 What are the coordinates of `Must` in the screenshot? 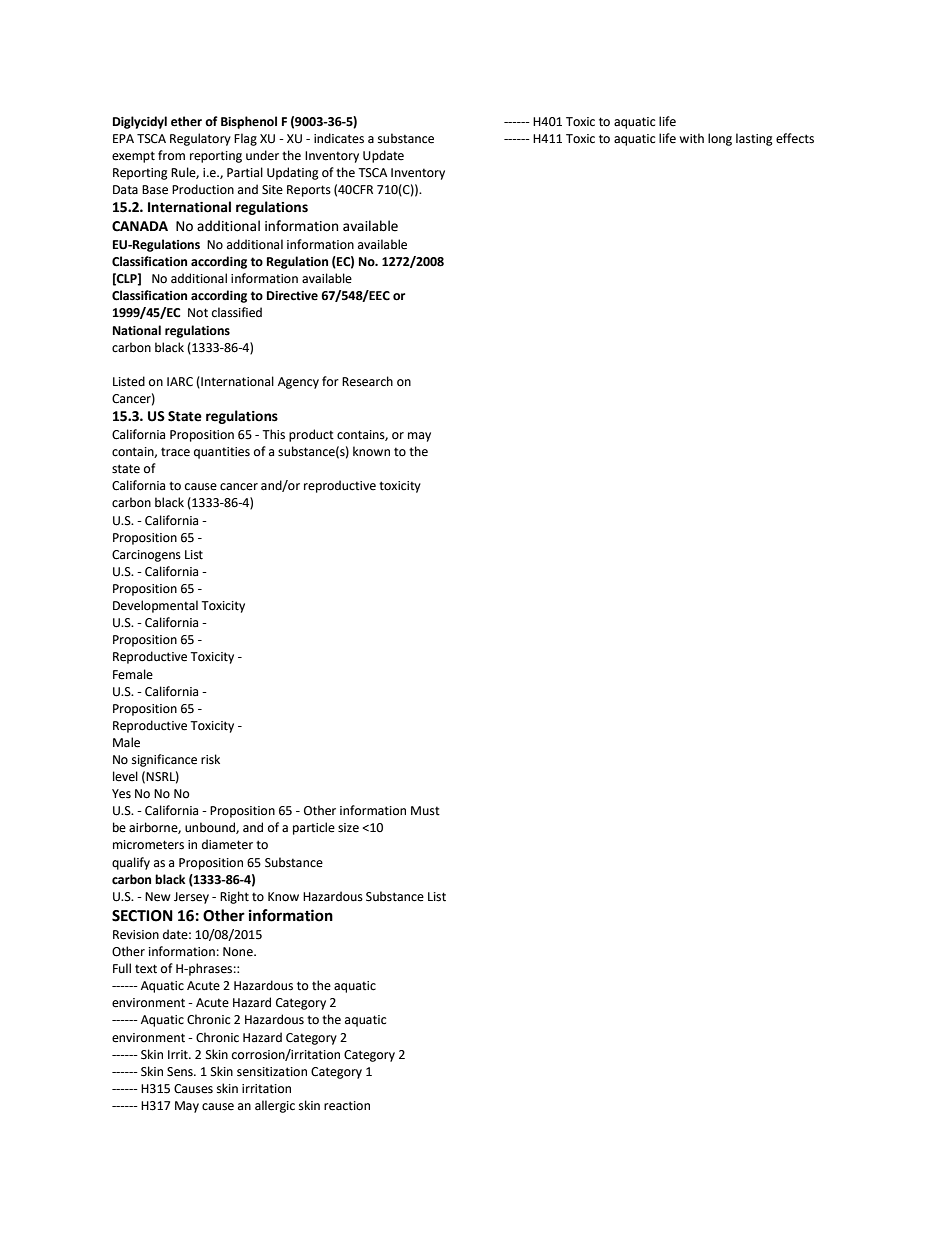 It's located at (425, 811).
